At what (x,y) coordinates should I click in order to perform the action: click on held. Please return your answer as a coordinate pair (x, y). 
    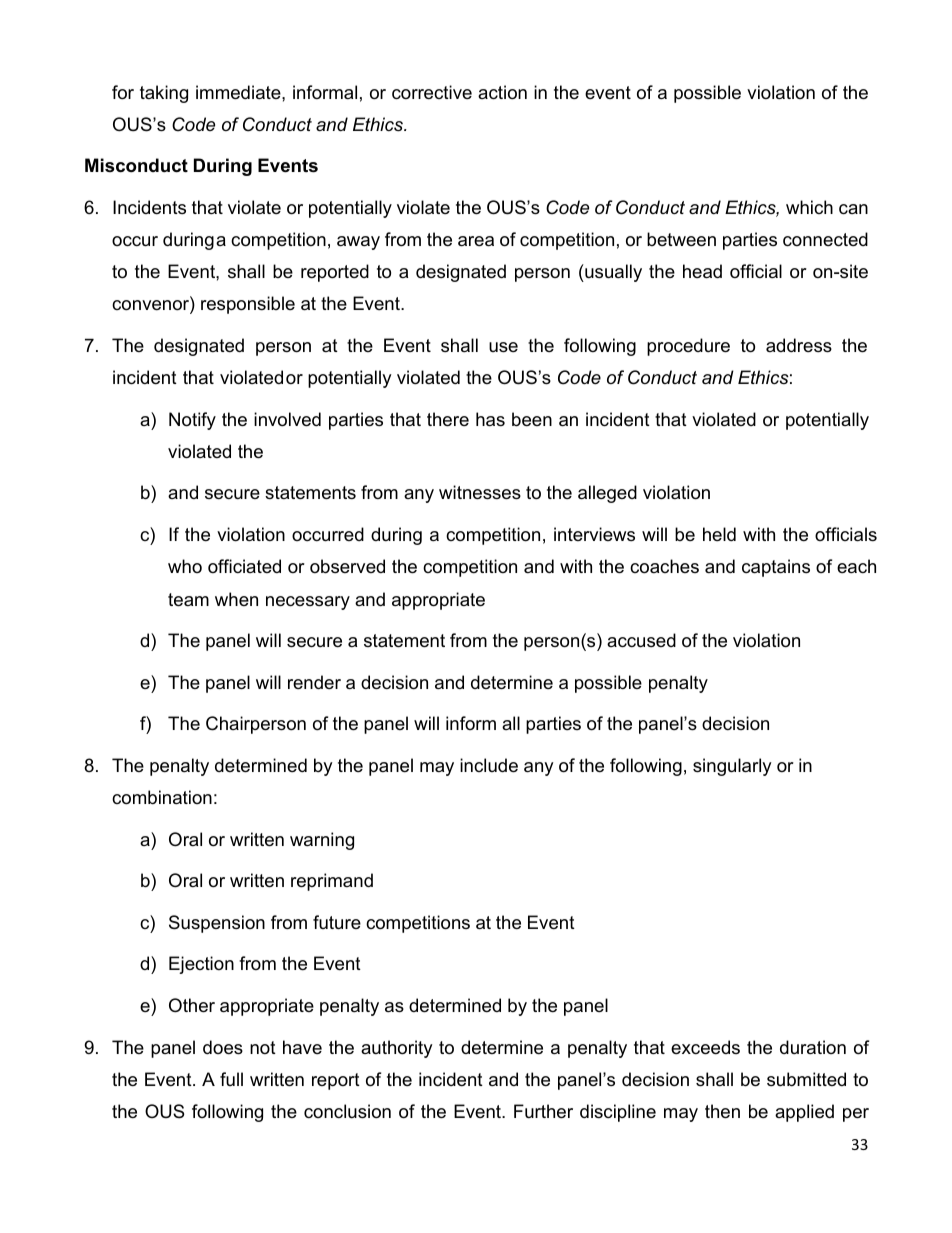
    Looking at the image, I should click on (719, 534).
